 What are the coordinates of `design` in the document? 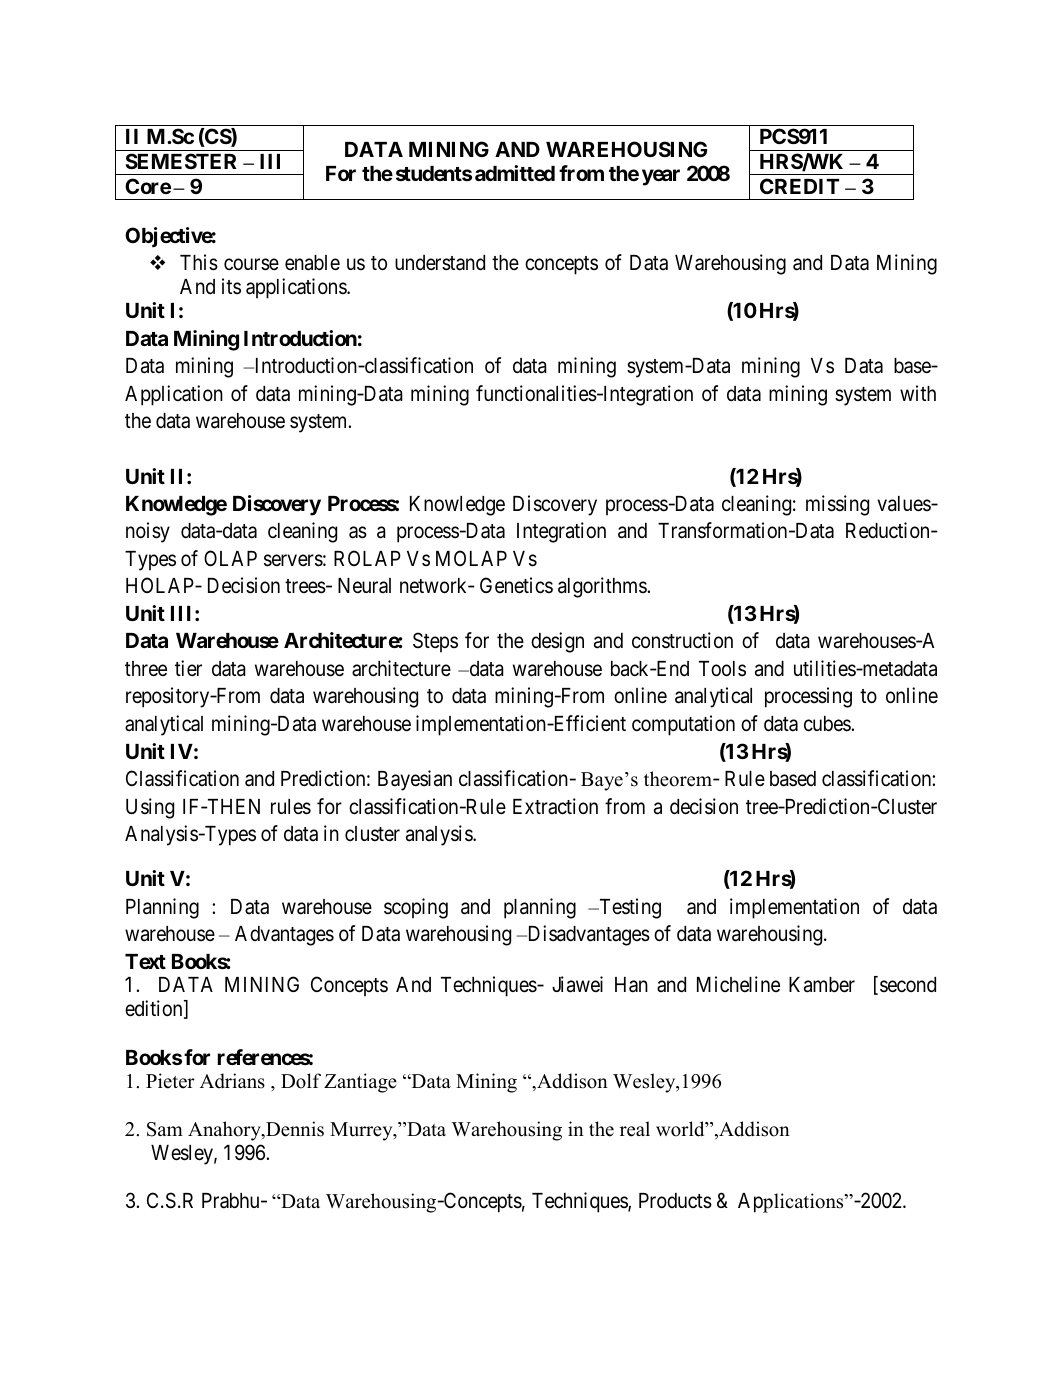 It's located at (557, 642).
